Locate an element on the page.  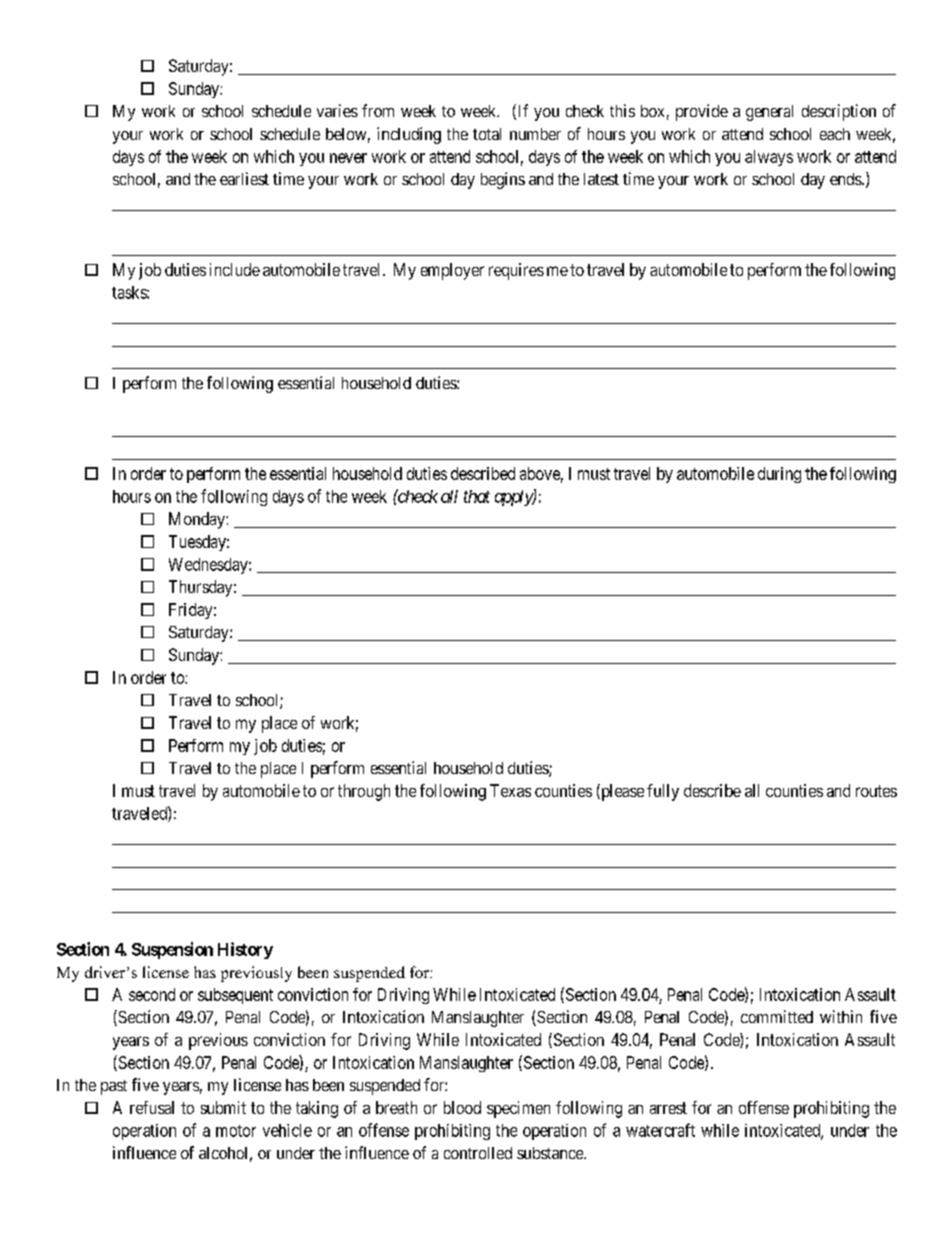
Monday is located at coordinates (198, 520).
